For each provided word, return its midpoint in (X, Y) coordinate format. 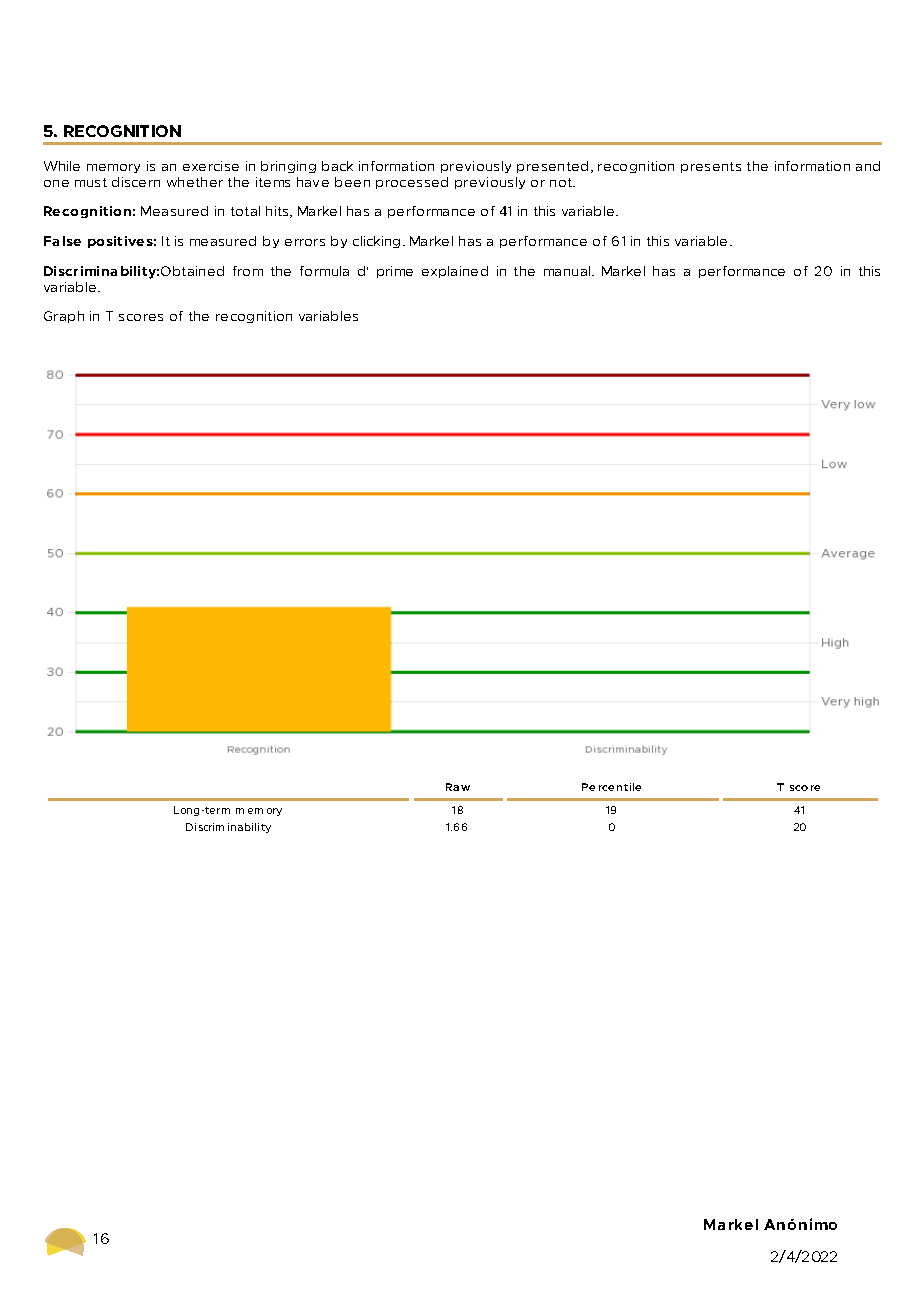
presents (711, 167)
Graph (64, 317)
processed (412, 183)
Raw (458, 787)
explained (455, 272)
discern (136, 182)
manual (568, 271)
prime (395, 272)
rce (606, 788)
